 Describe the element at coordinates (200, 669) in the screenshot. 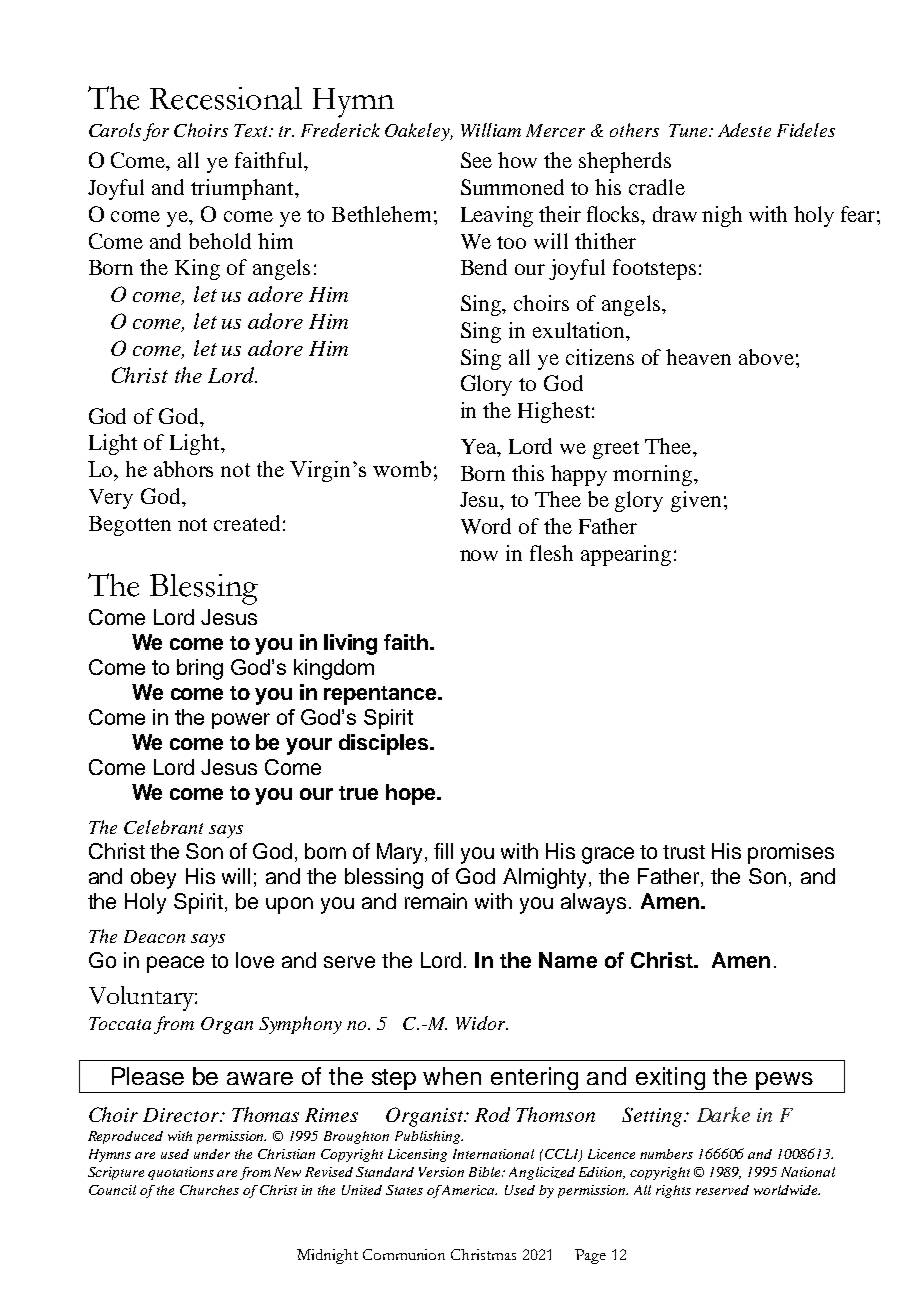

I see `bring` at that location.
